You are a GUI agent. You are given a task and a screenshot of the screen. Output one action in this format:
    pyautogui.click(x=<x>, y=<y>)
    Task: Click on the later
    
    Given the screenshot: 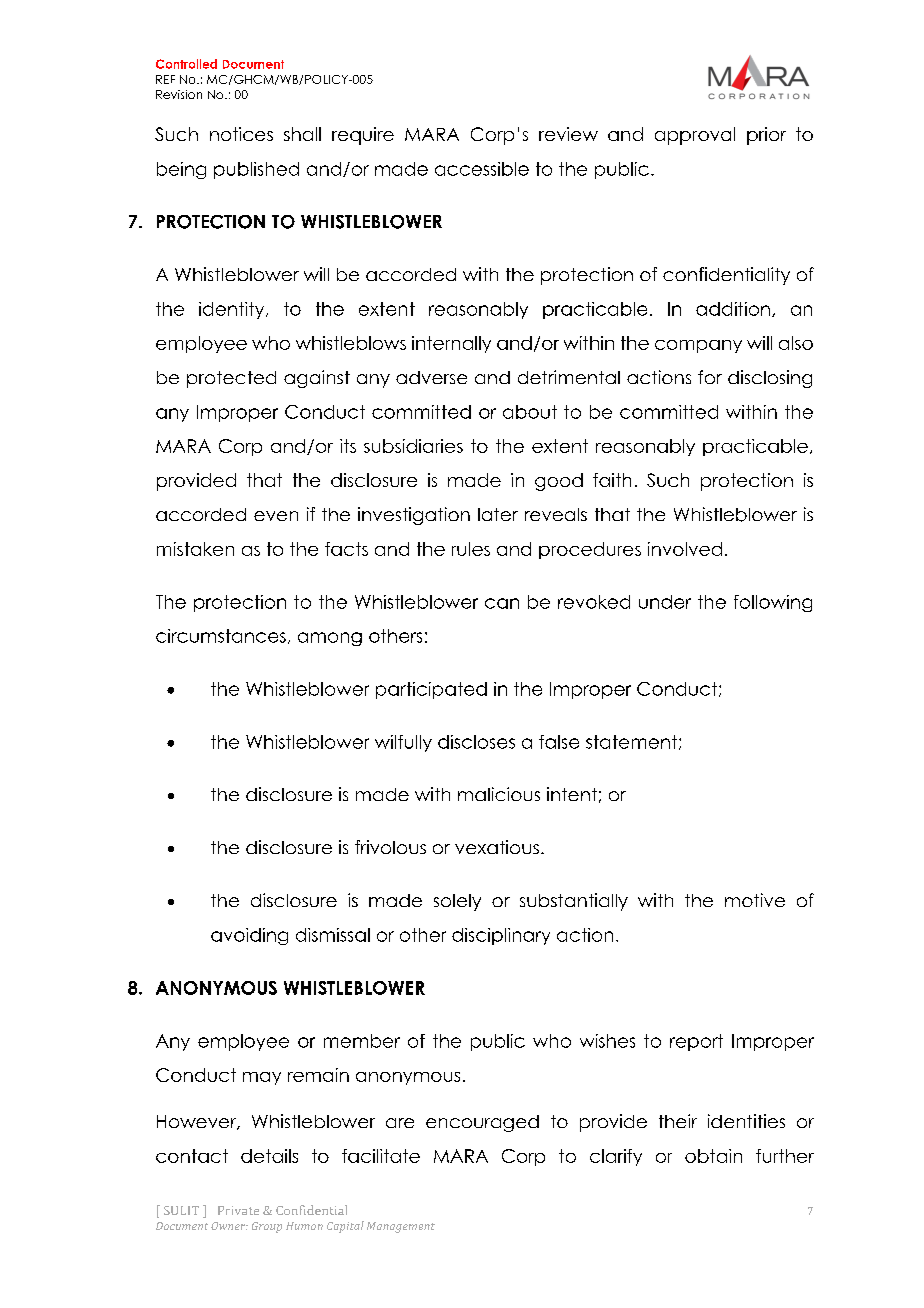 What is the action you would take?
    pyautogui.click(x=498, y=514)
